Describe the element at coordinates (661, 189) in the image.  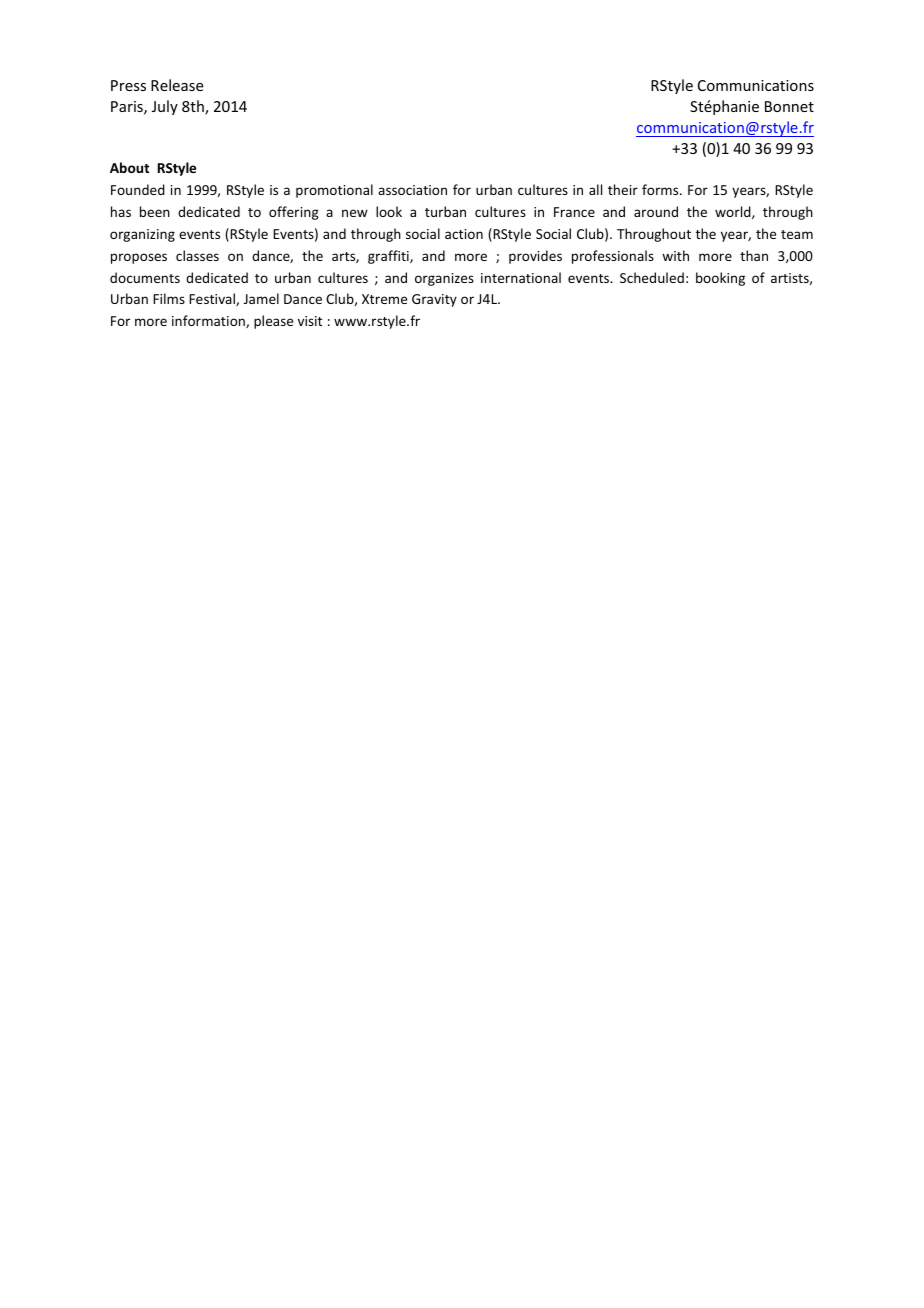
I see `forms` at that location.
